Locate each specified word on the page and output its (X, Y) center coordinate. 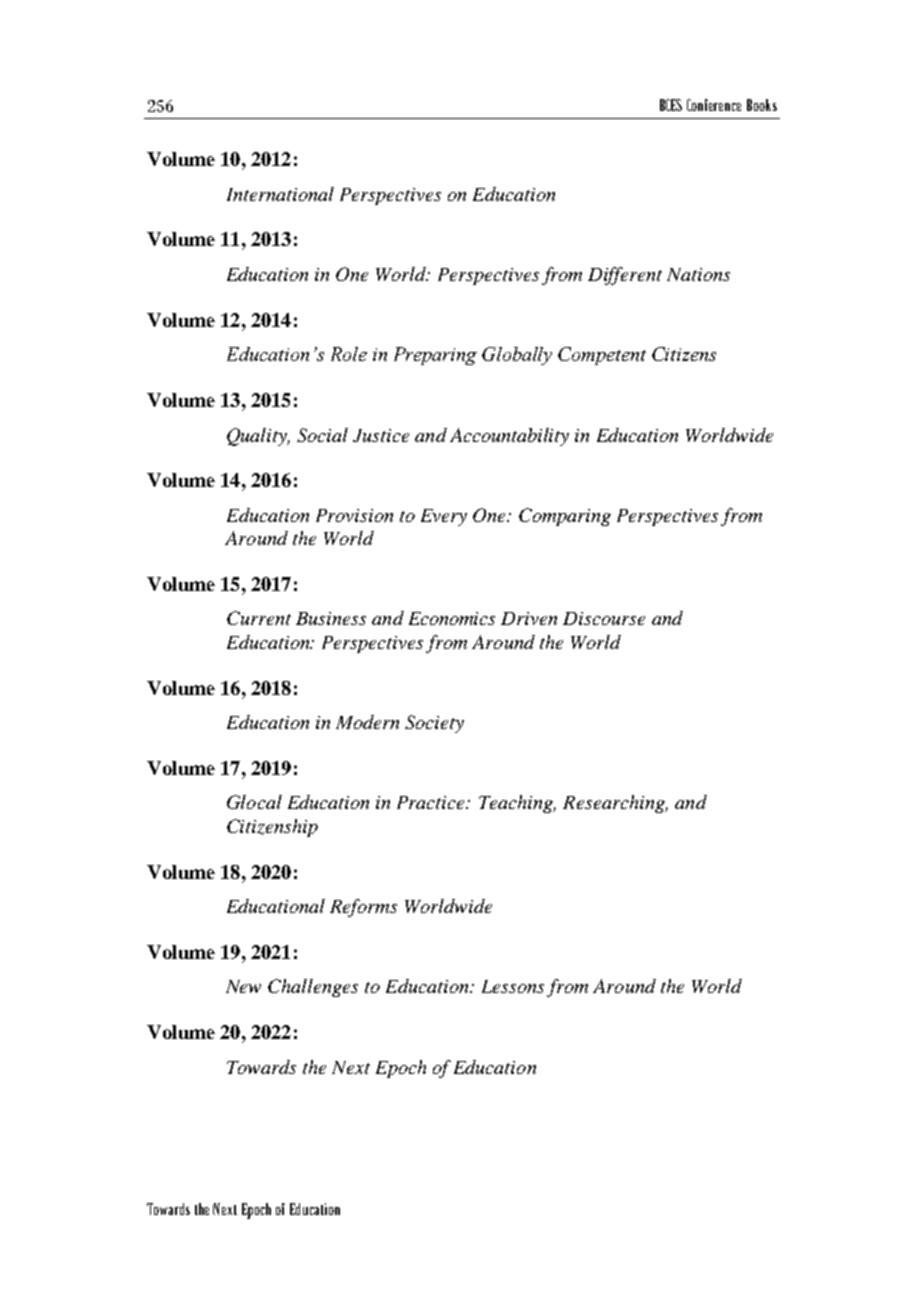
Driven (529, 618)
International (280, 194)
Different (625, 276)
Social (322, 435)
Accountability (509, 437)
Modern (367, 722)
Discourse (604, 618)
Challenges (313, 988)
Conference (714, 105)
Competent (602, 356)
